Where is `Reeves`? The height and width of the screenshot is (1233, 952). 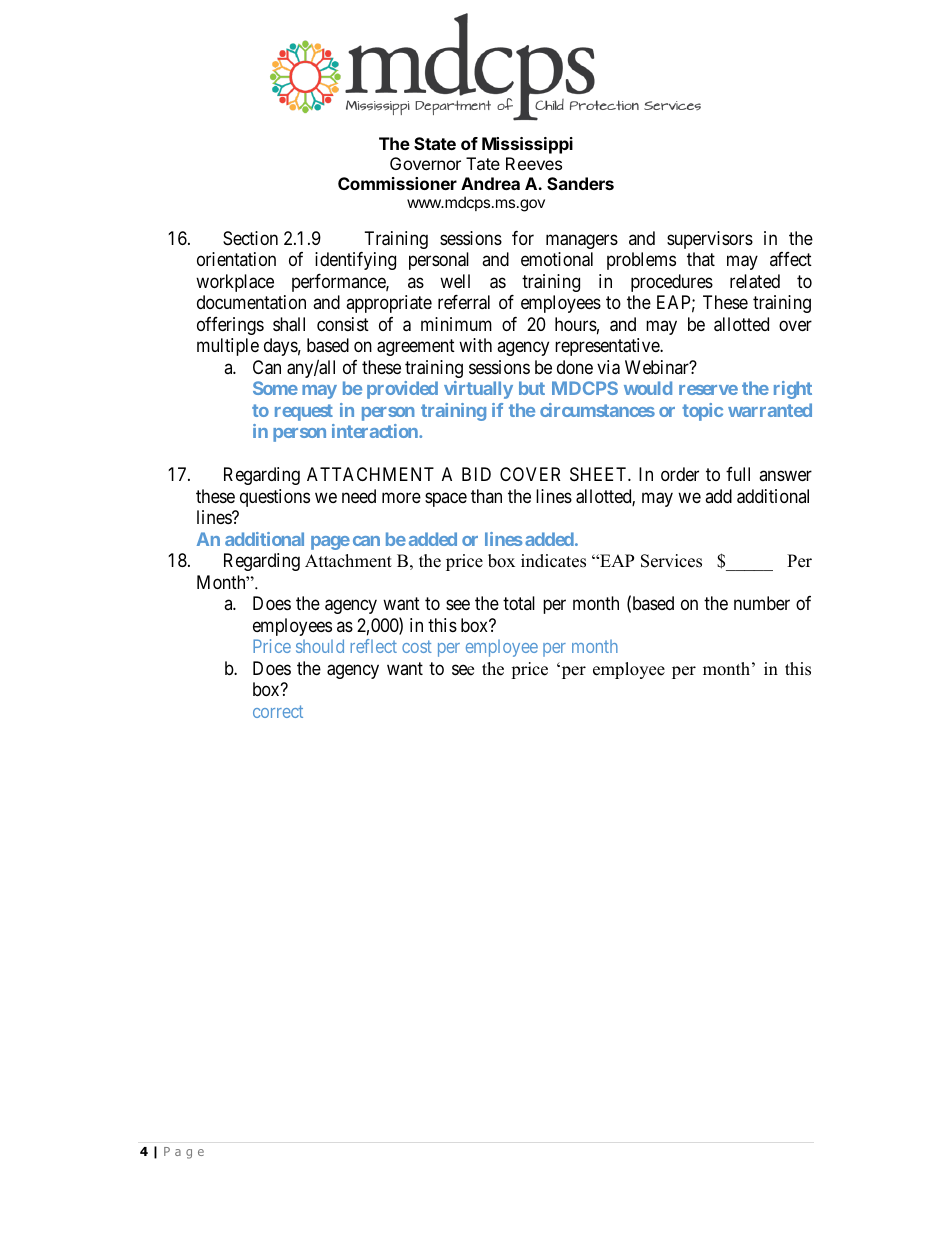 Reeves is located at coordinates (534, 163).
